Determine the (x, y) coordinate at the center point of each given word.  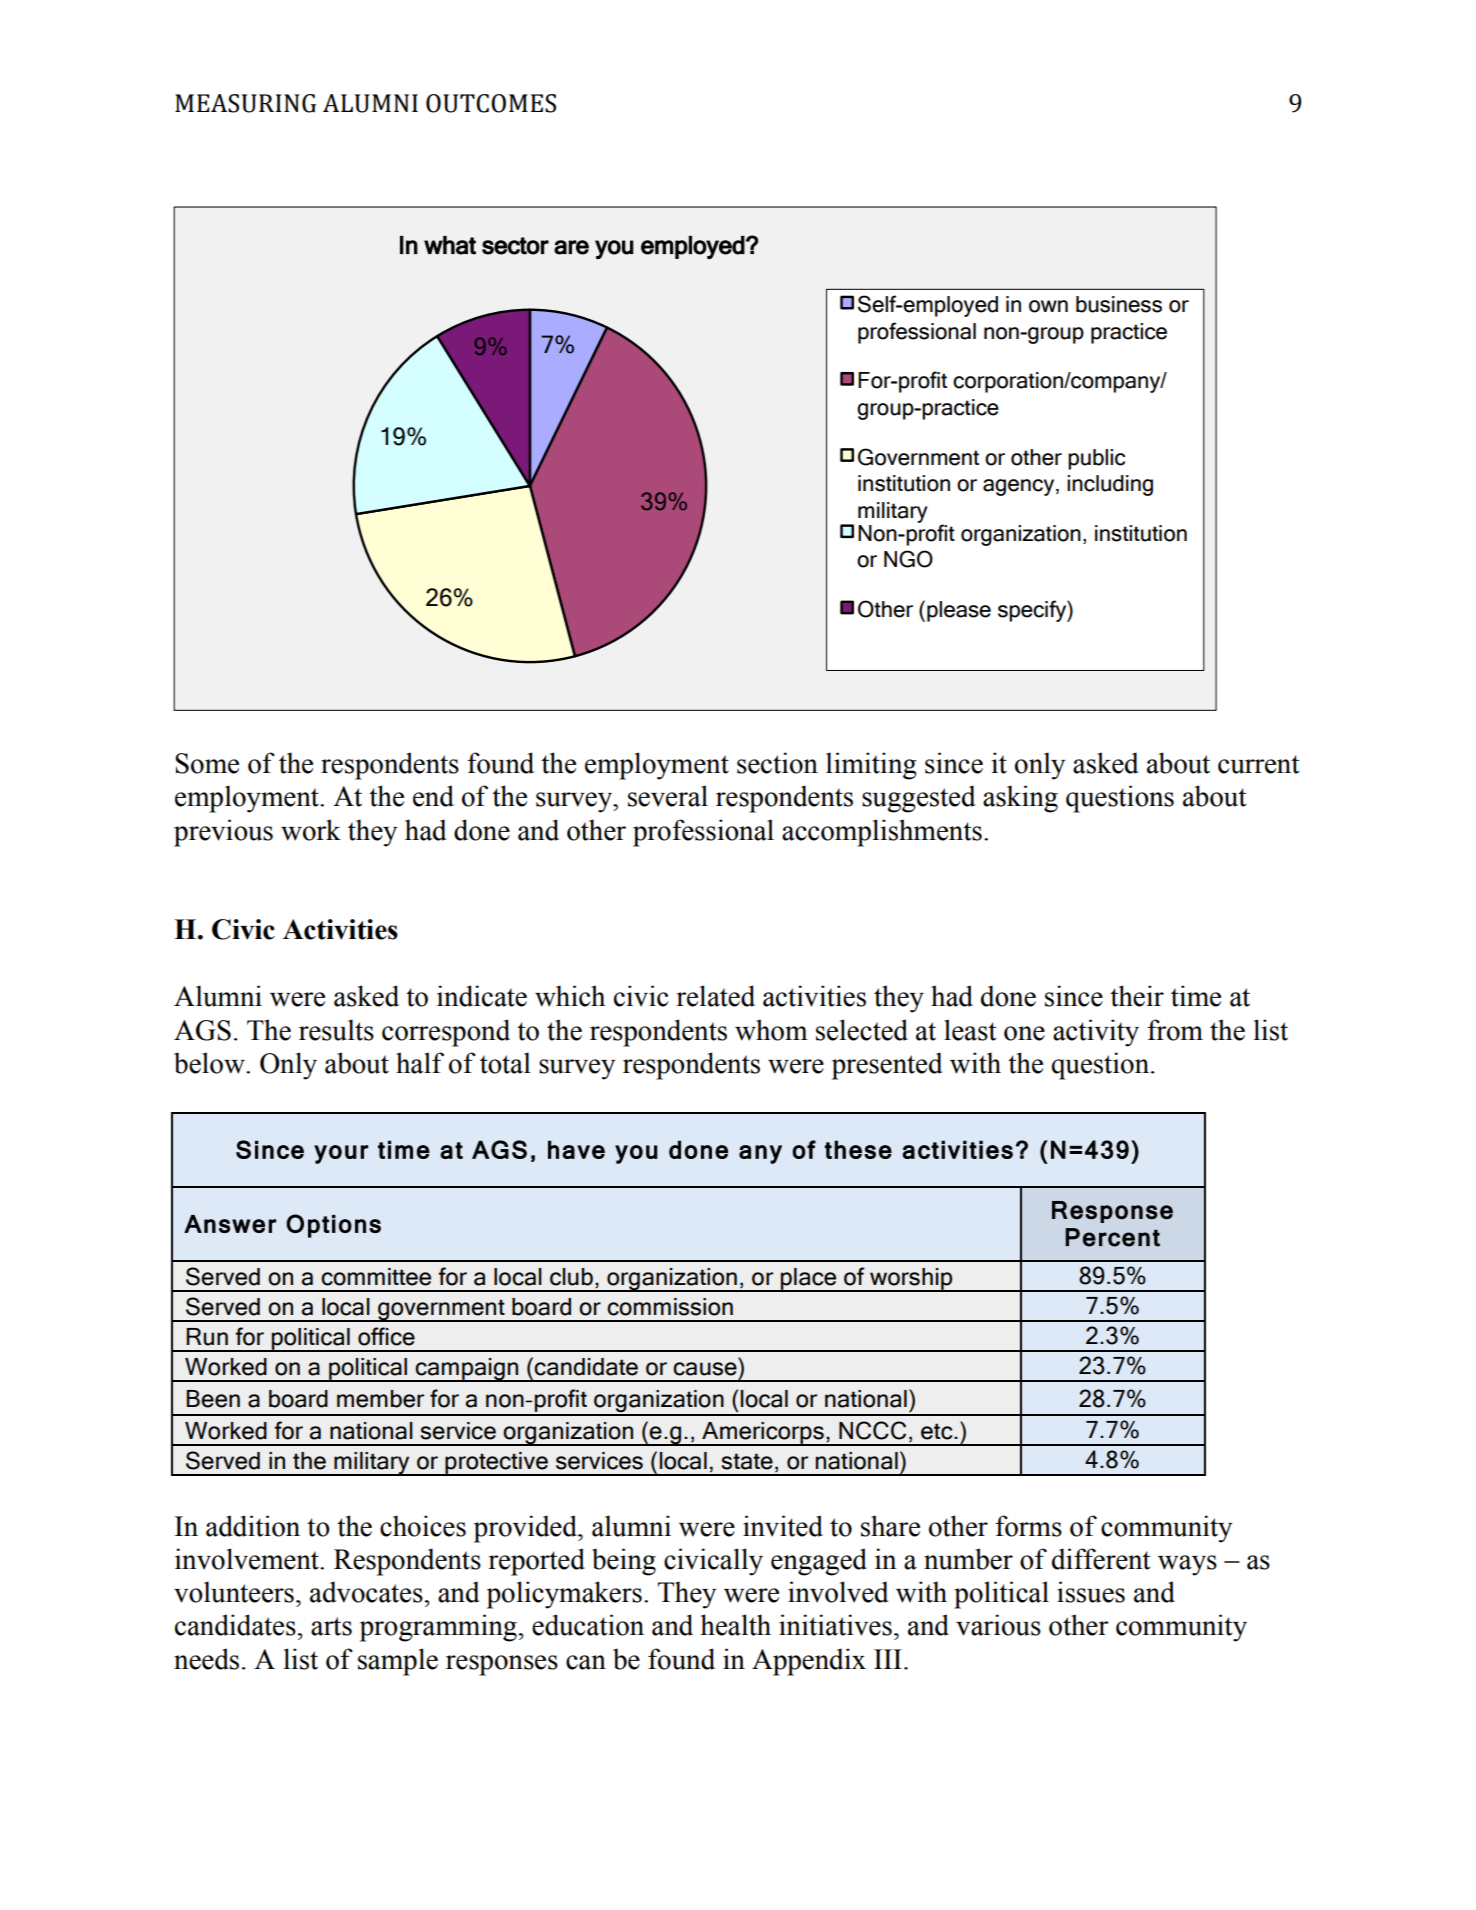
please (959, 611)
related (716, 996)
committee (376, 1277)
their (1137, 996)
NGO (908, 559)
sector (515, 246)
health (736, 1625)
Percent (1113, 1237)
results (336, 1030)
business (1119, 304)
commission (670, 1307)
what (450, 245)
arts (331, 1626)
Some (207, 763)
